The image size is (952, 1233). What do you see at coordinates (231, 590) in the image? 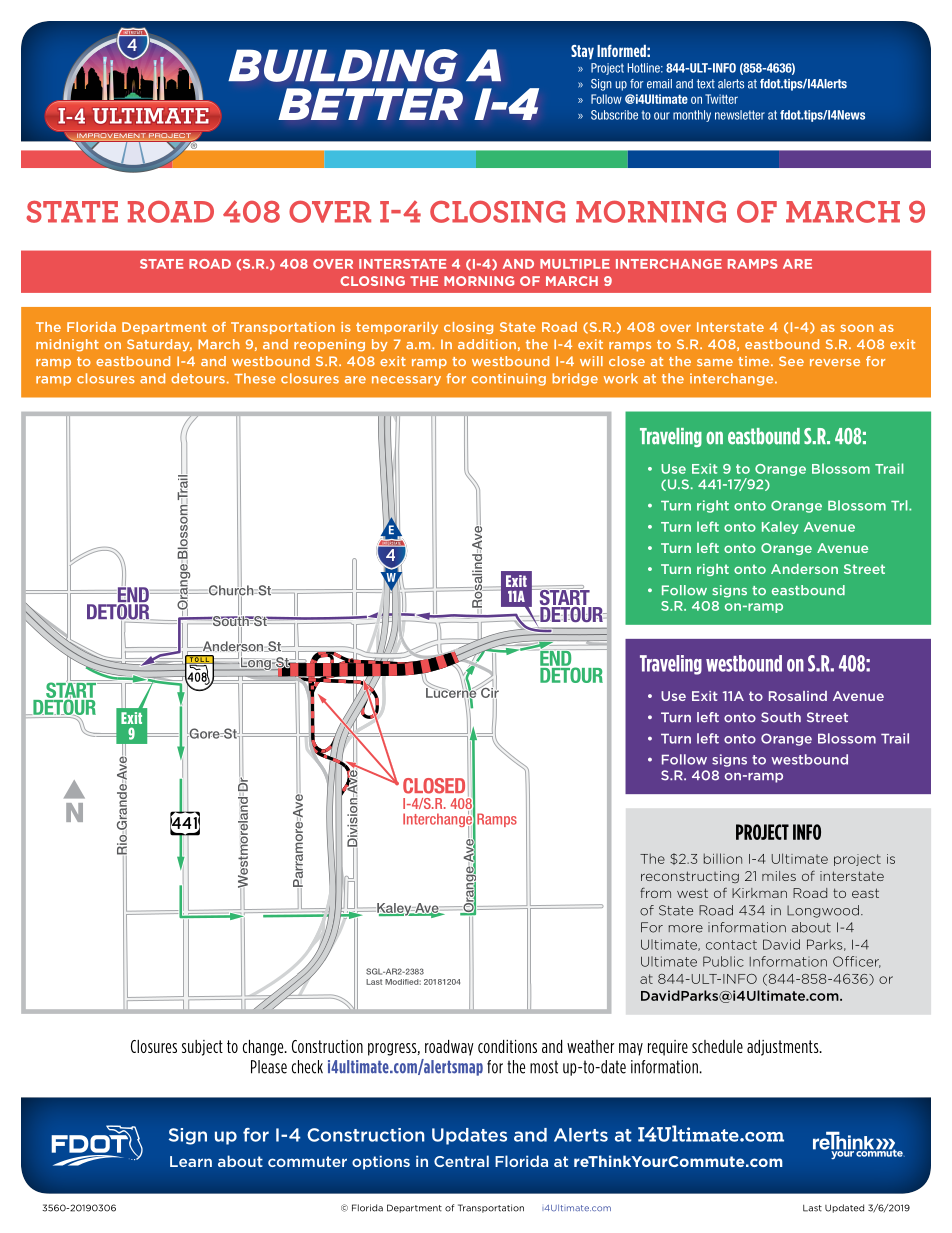
I see `Church` at bounding box center [231, 590].
